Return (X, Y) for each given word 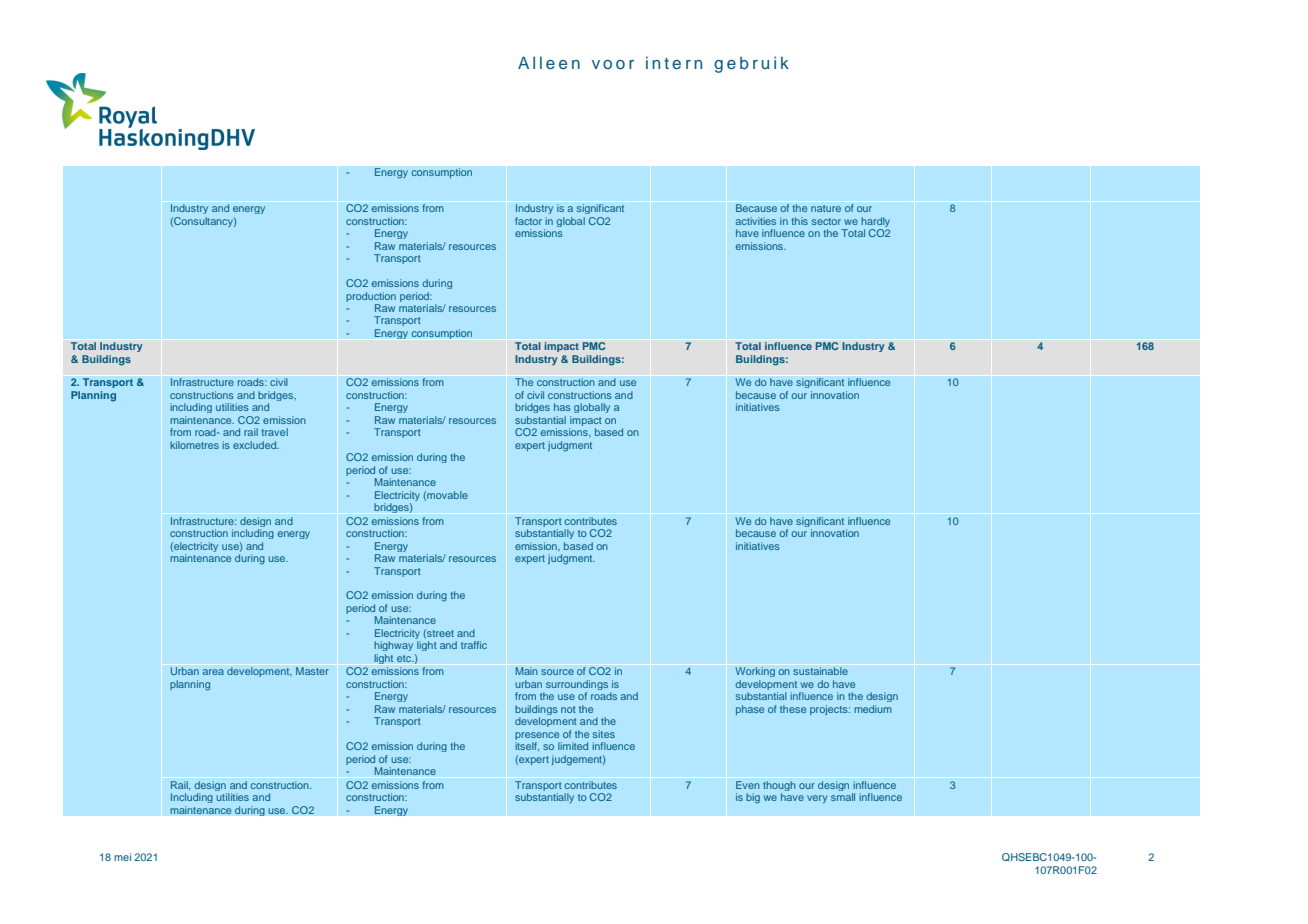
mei (122, 857)
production (371, 297)
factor (528, 221)
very (817, 799)
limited (573, 746)
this (800, 221)
